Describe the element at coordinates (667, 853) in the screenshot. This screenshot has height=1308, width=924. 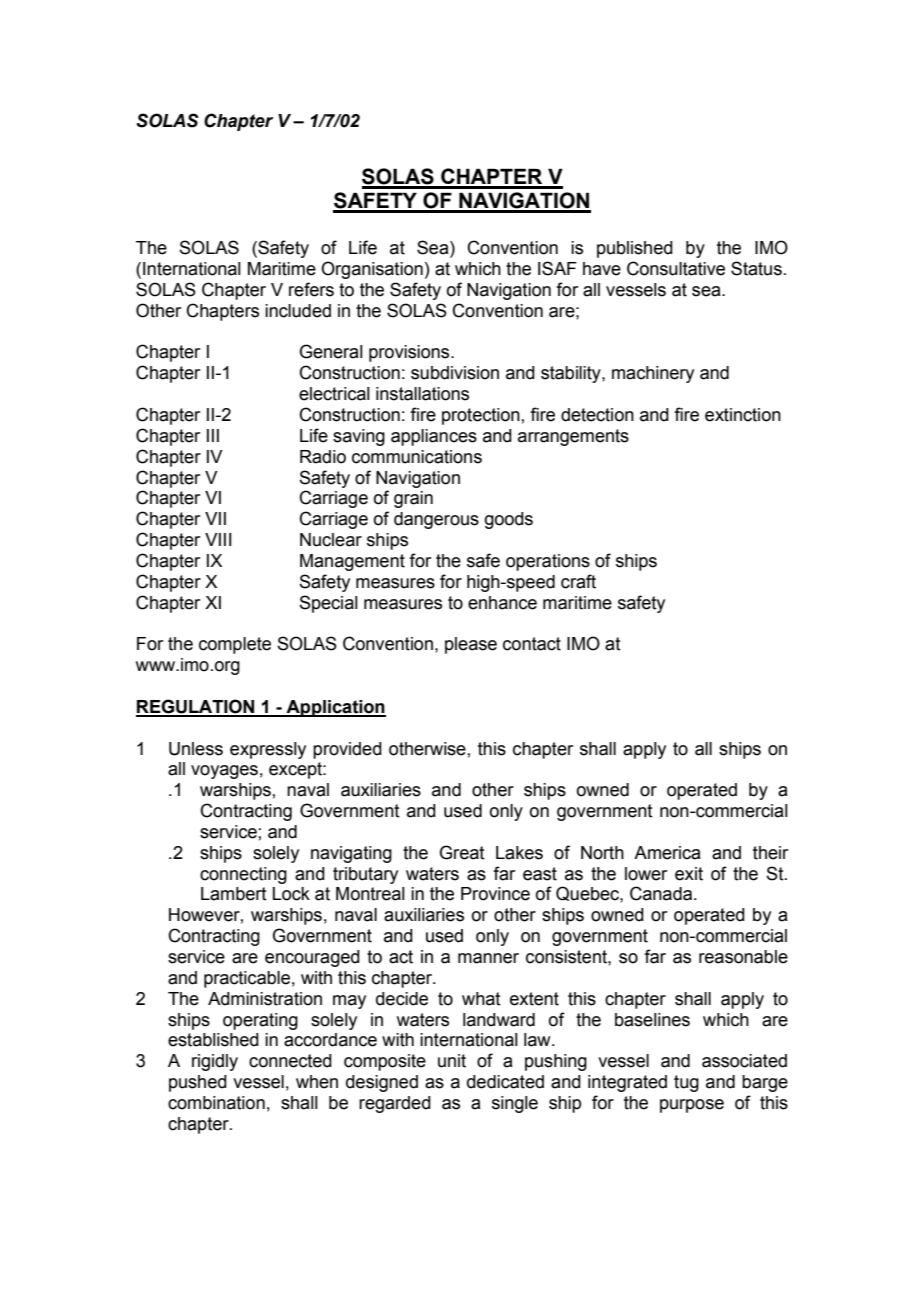
I see `America` at that location.
